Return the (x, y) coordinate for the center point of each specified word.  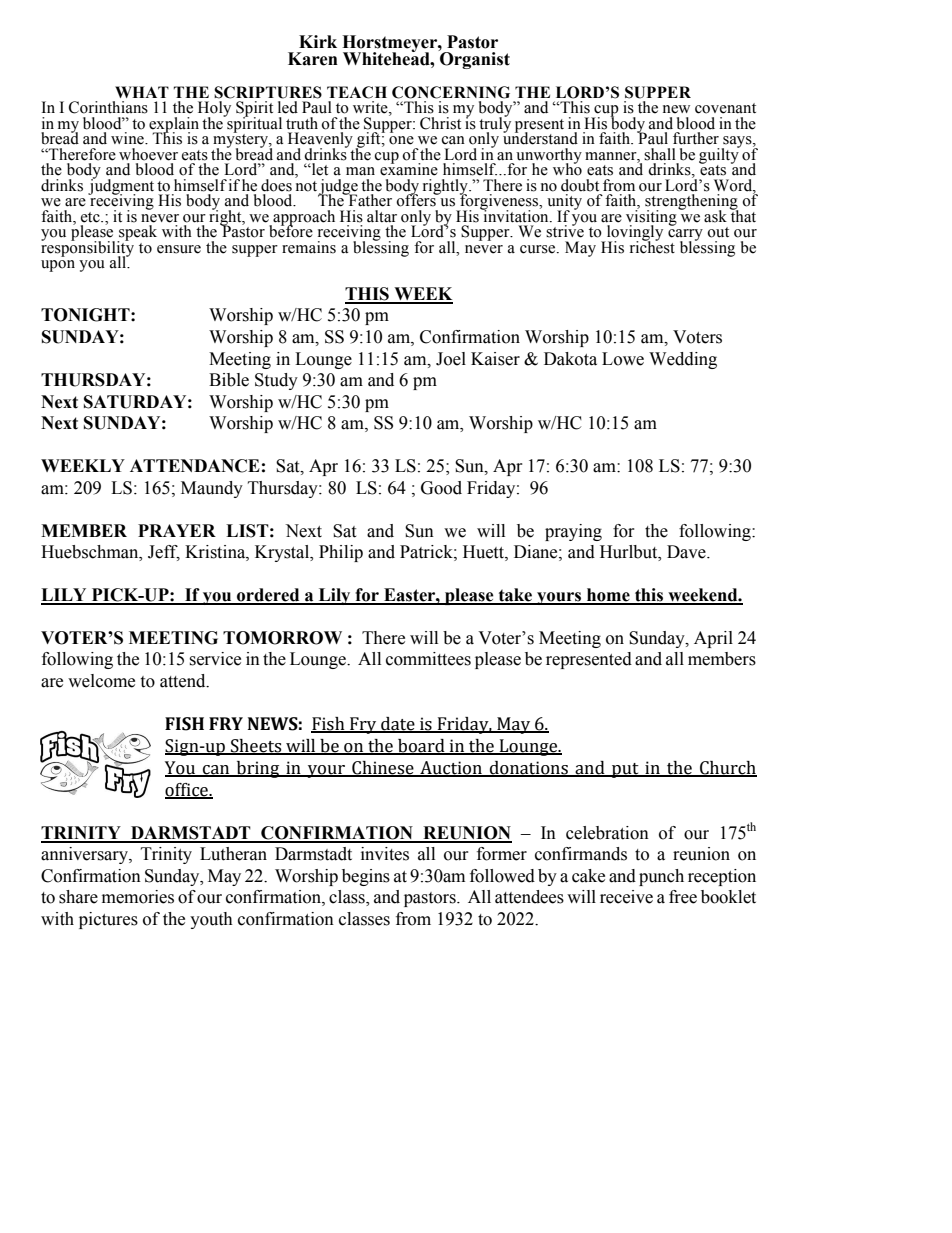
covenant (725, 108)
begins (366, 877)
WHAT (142, 92)
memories (138, 897)
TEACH (357, 92)
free (683, 897)
